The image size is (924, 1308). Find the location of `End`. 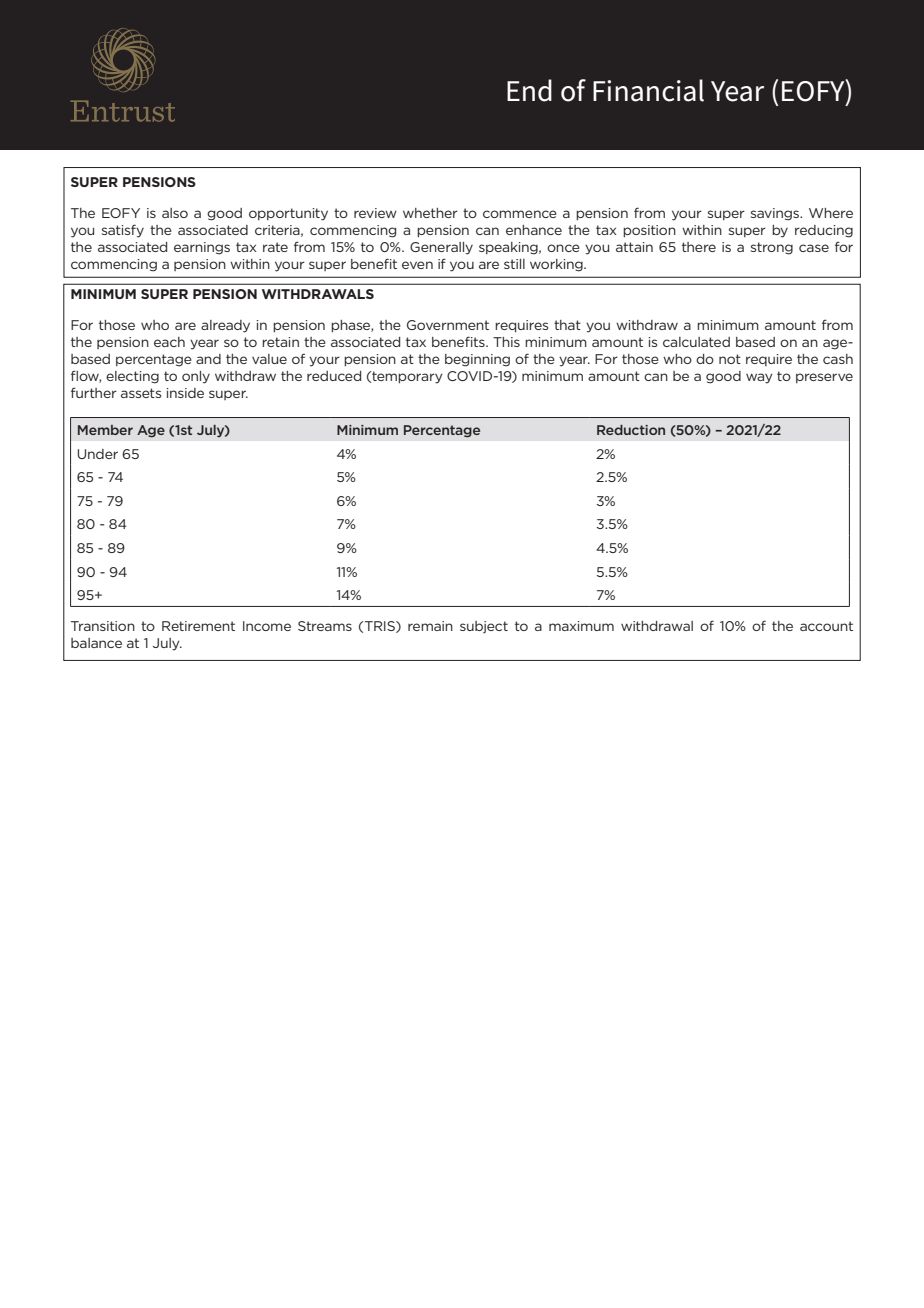

End is located at coordinates (529, 90).
